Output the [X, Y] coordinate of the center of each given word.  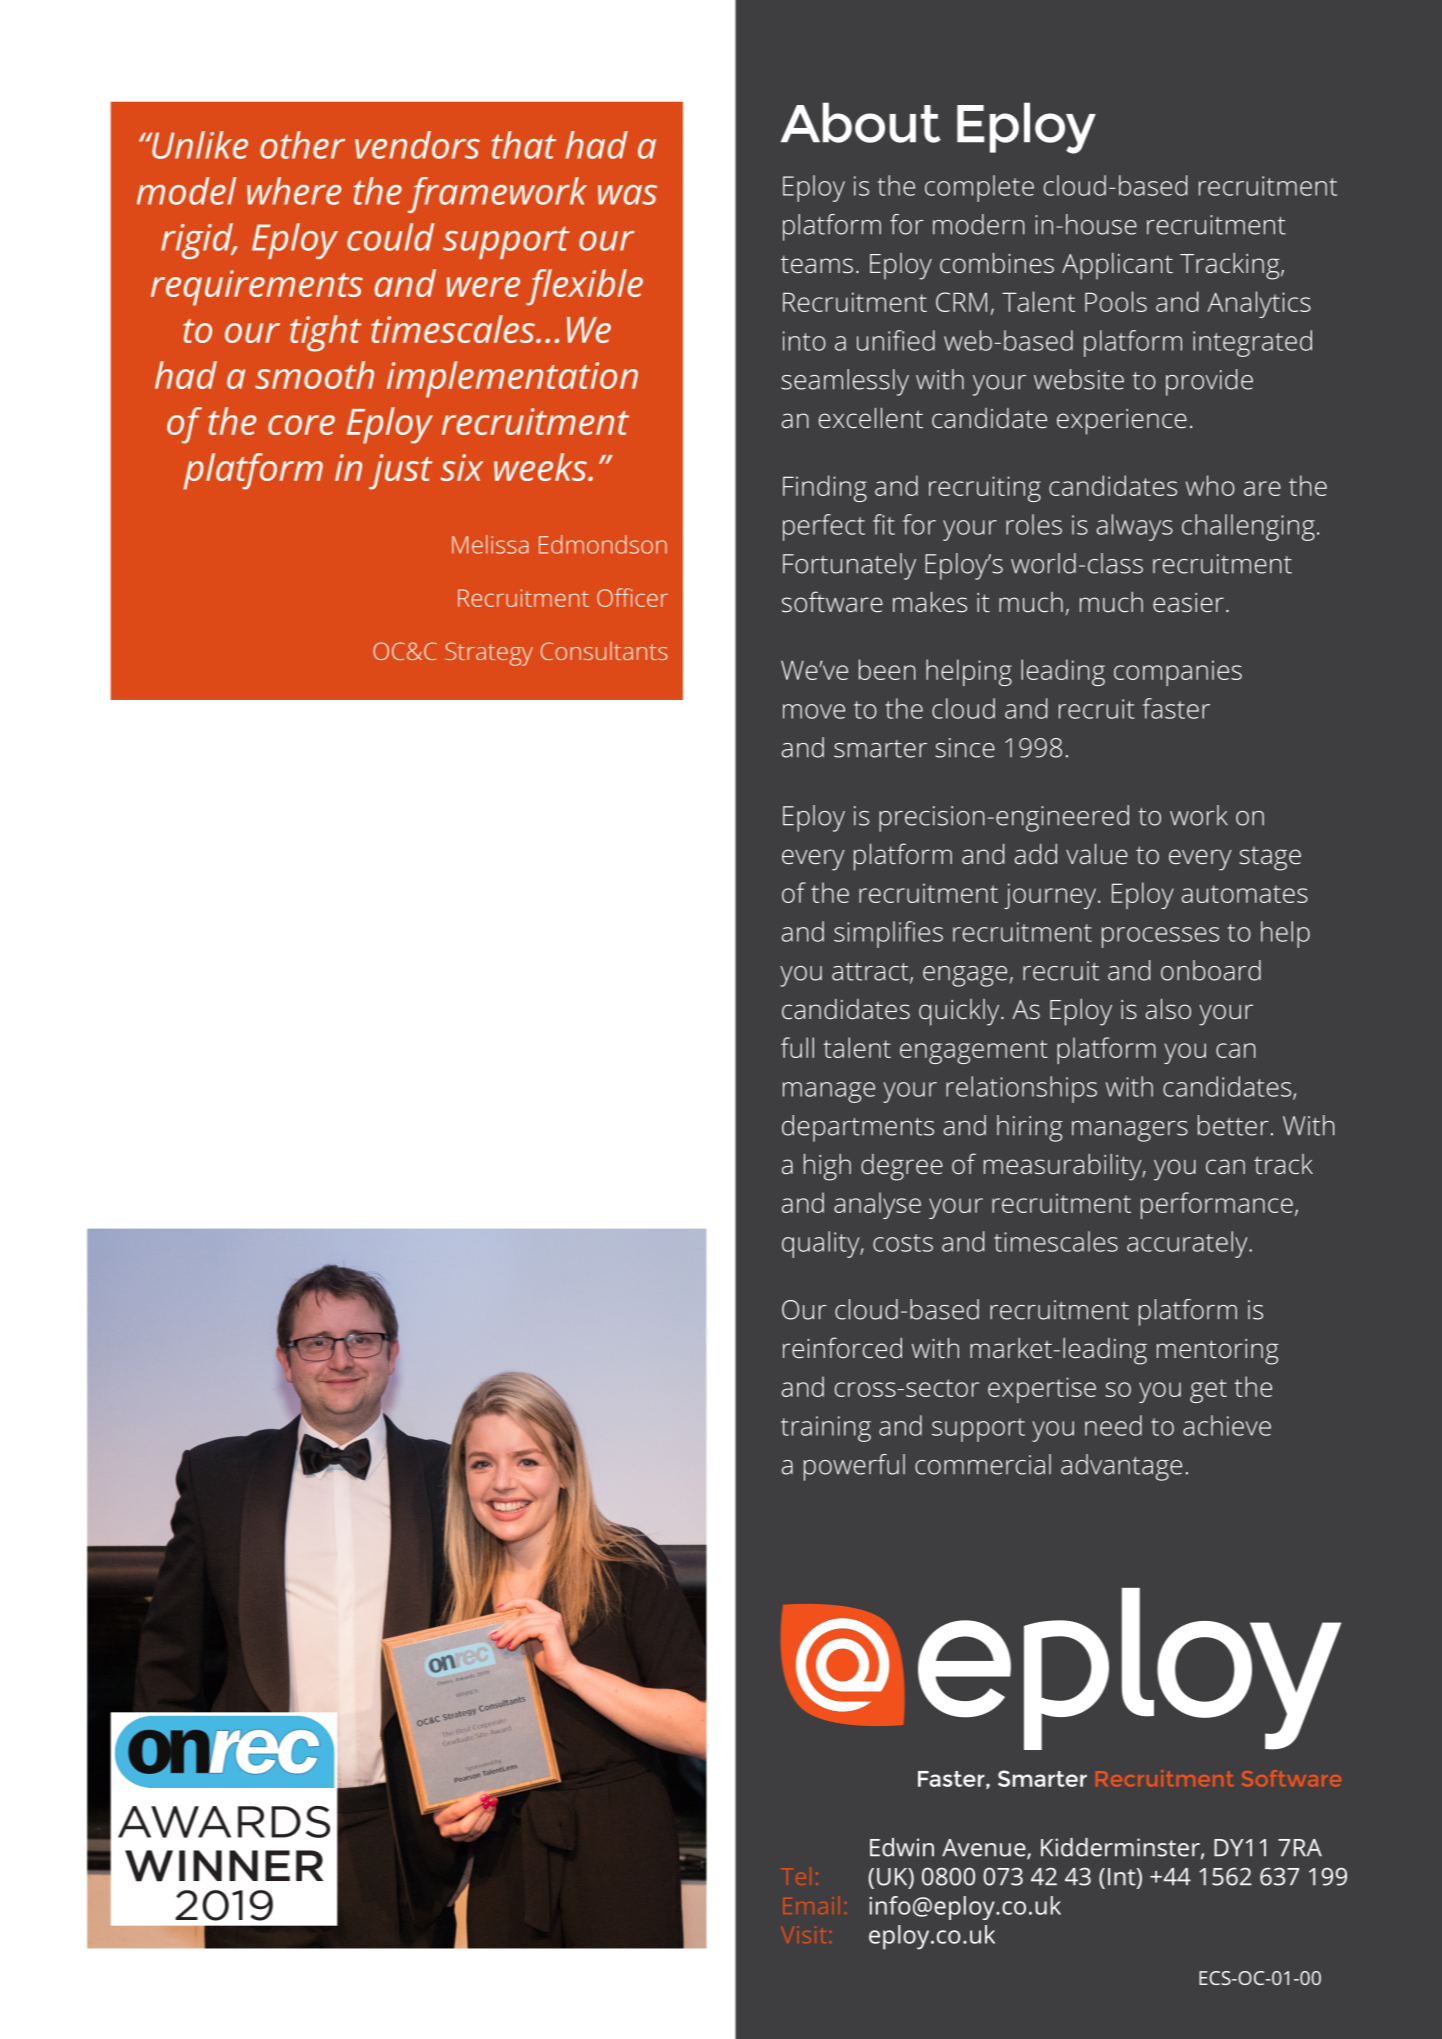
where [294, 191]
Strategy [489, 654]
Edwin [902, 1847]
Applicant [1117, 266]
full [797, 1047]
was [627, 195]
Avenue [985, 1849]
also [1168, 1009]
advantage [1121, 1467]
